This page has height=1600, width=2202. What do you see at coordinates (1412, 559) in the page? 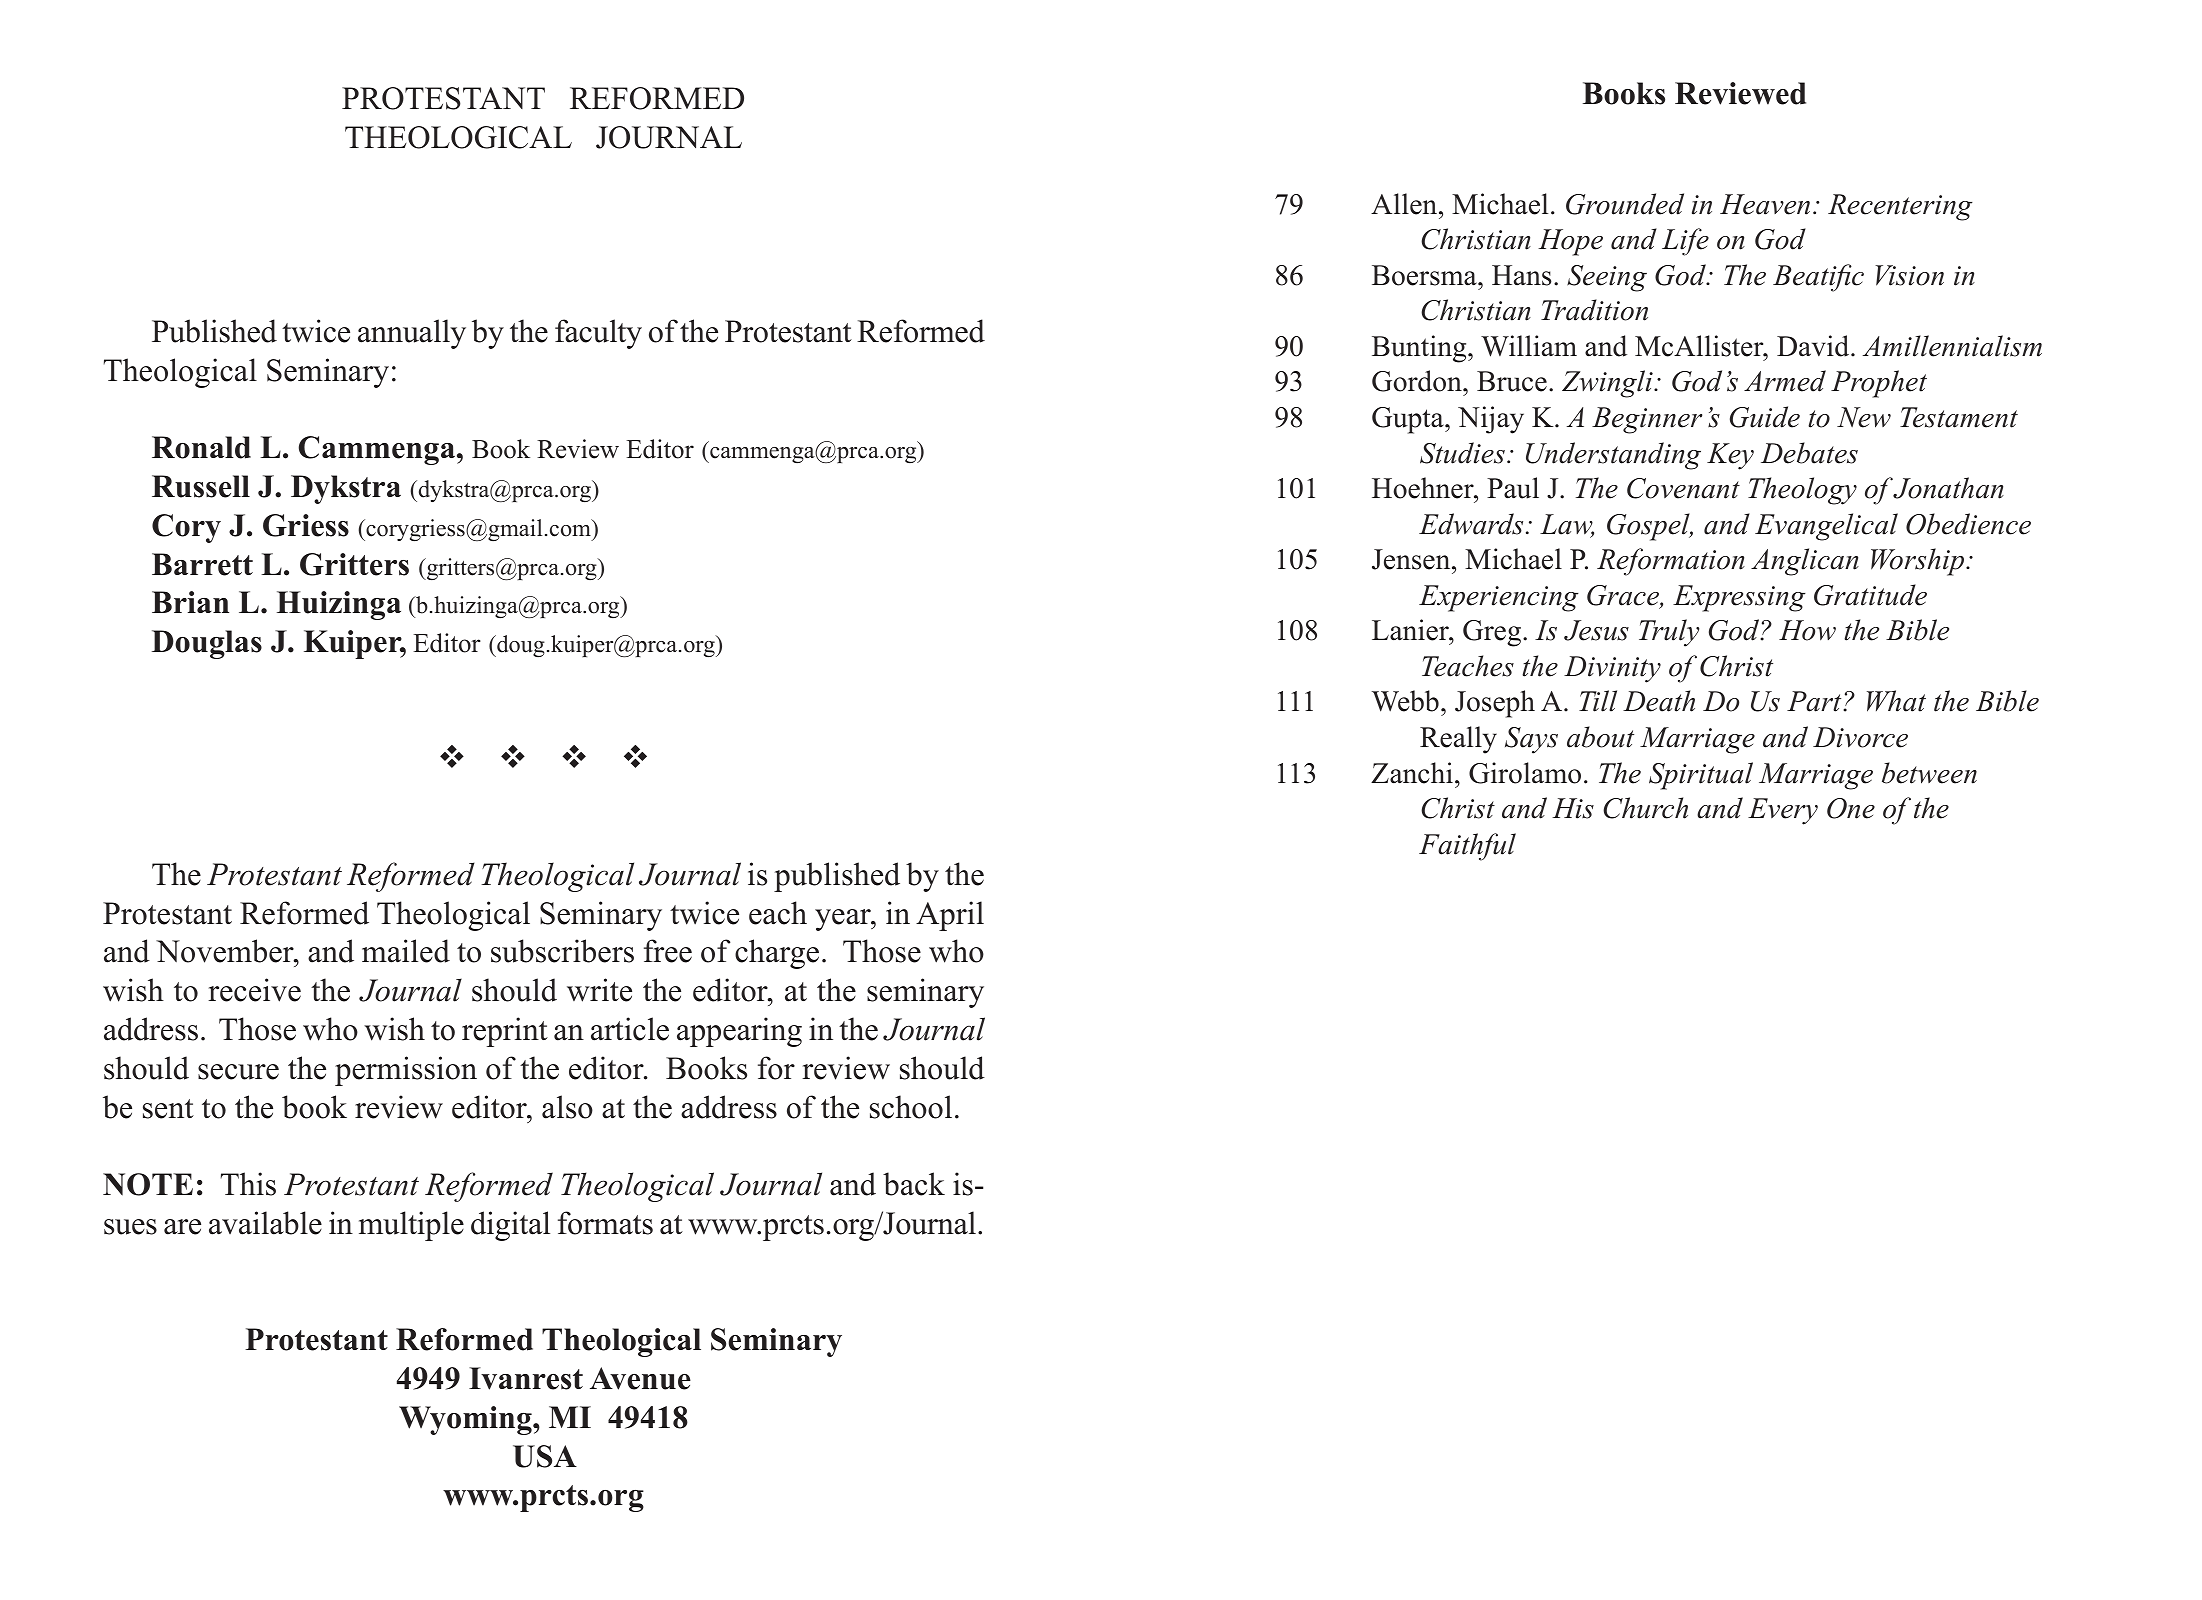
I see `Jensen` at bounding box center [1412, 559].
